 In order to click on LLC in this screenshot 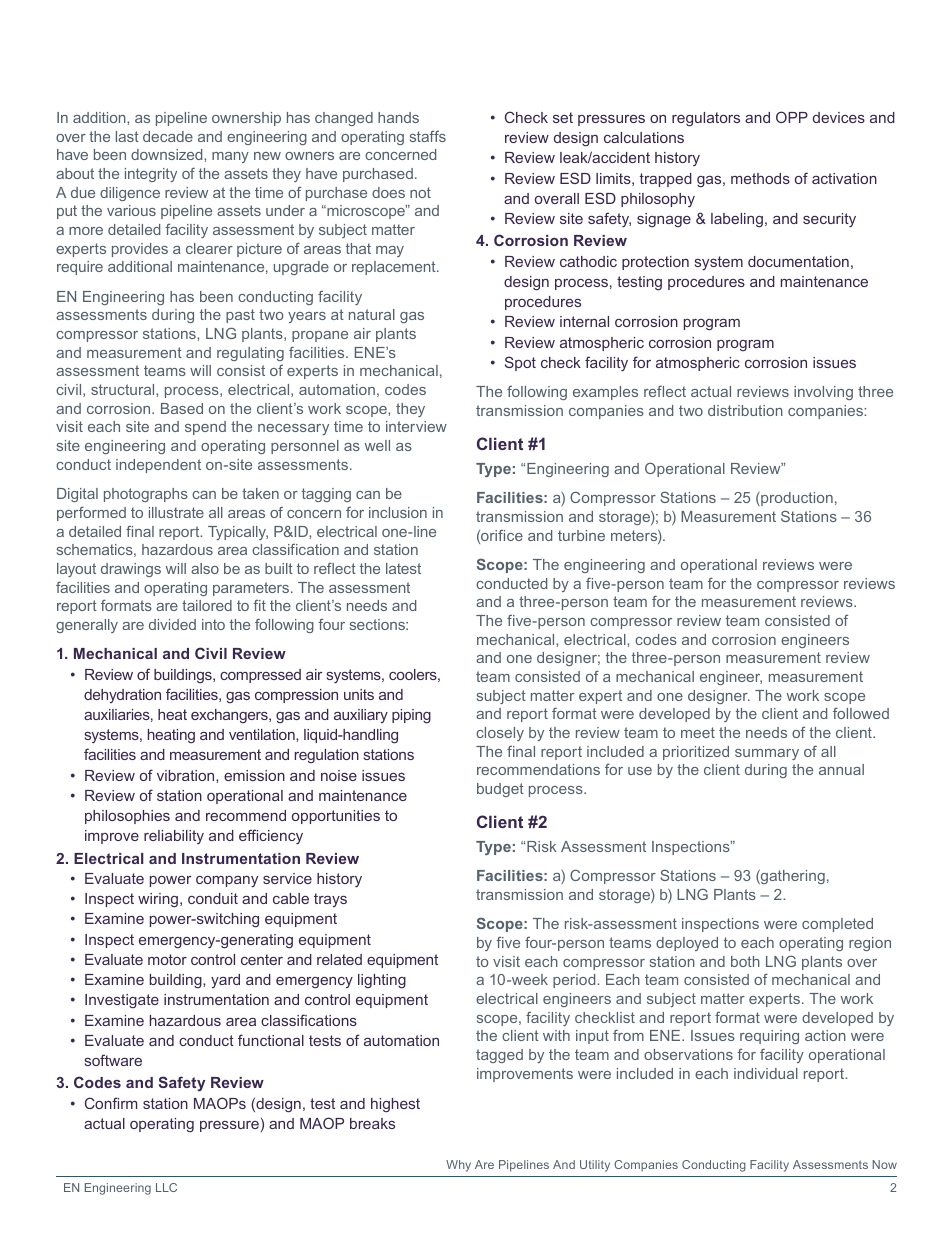, I will do `click(166, 1187)`.
